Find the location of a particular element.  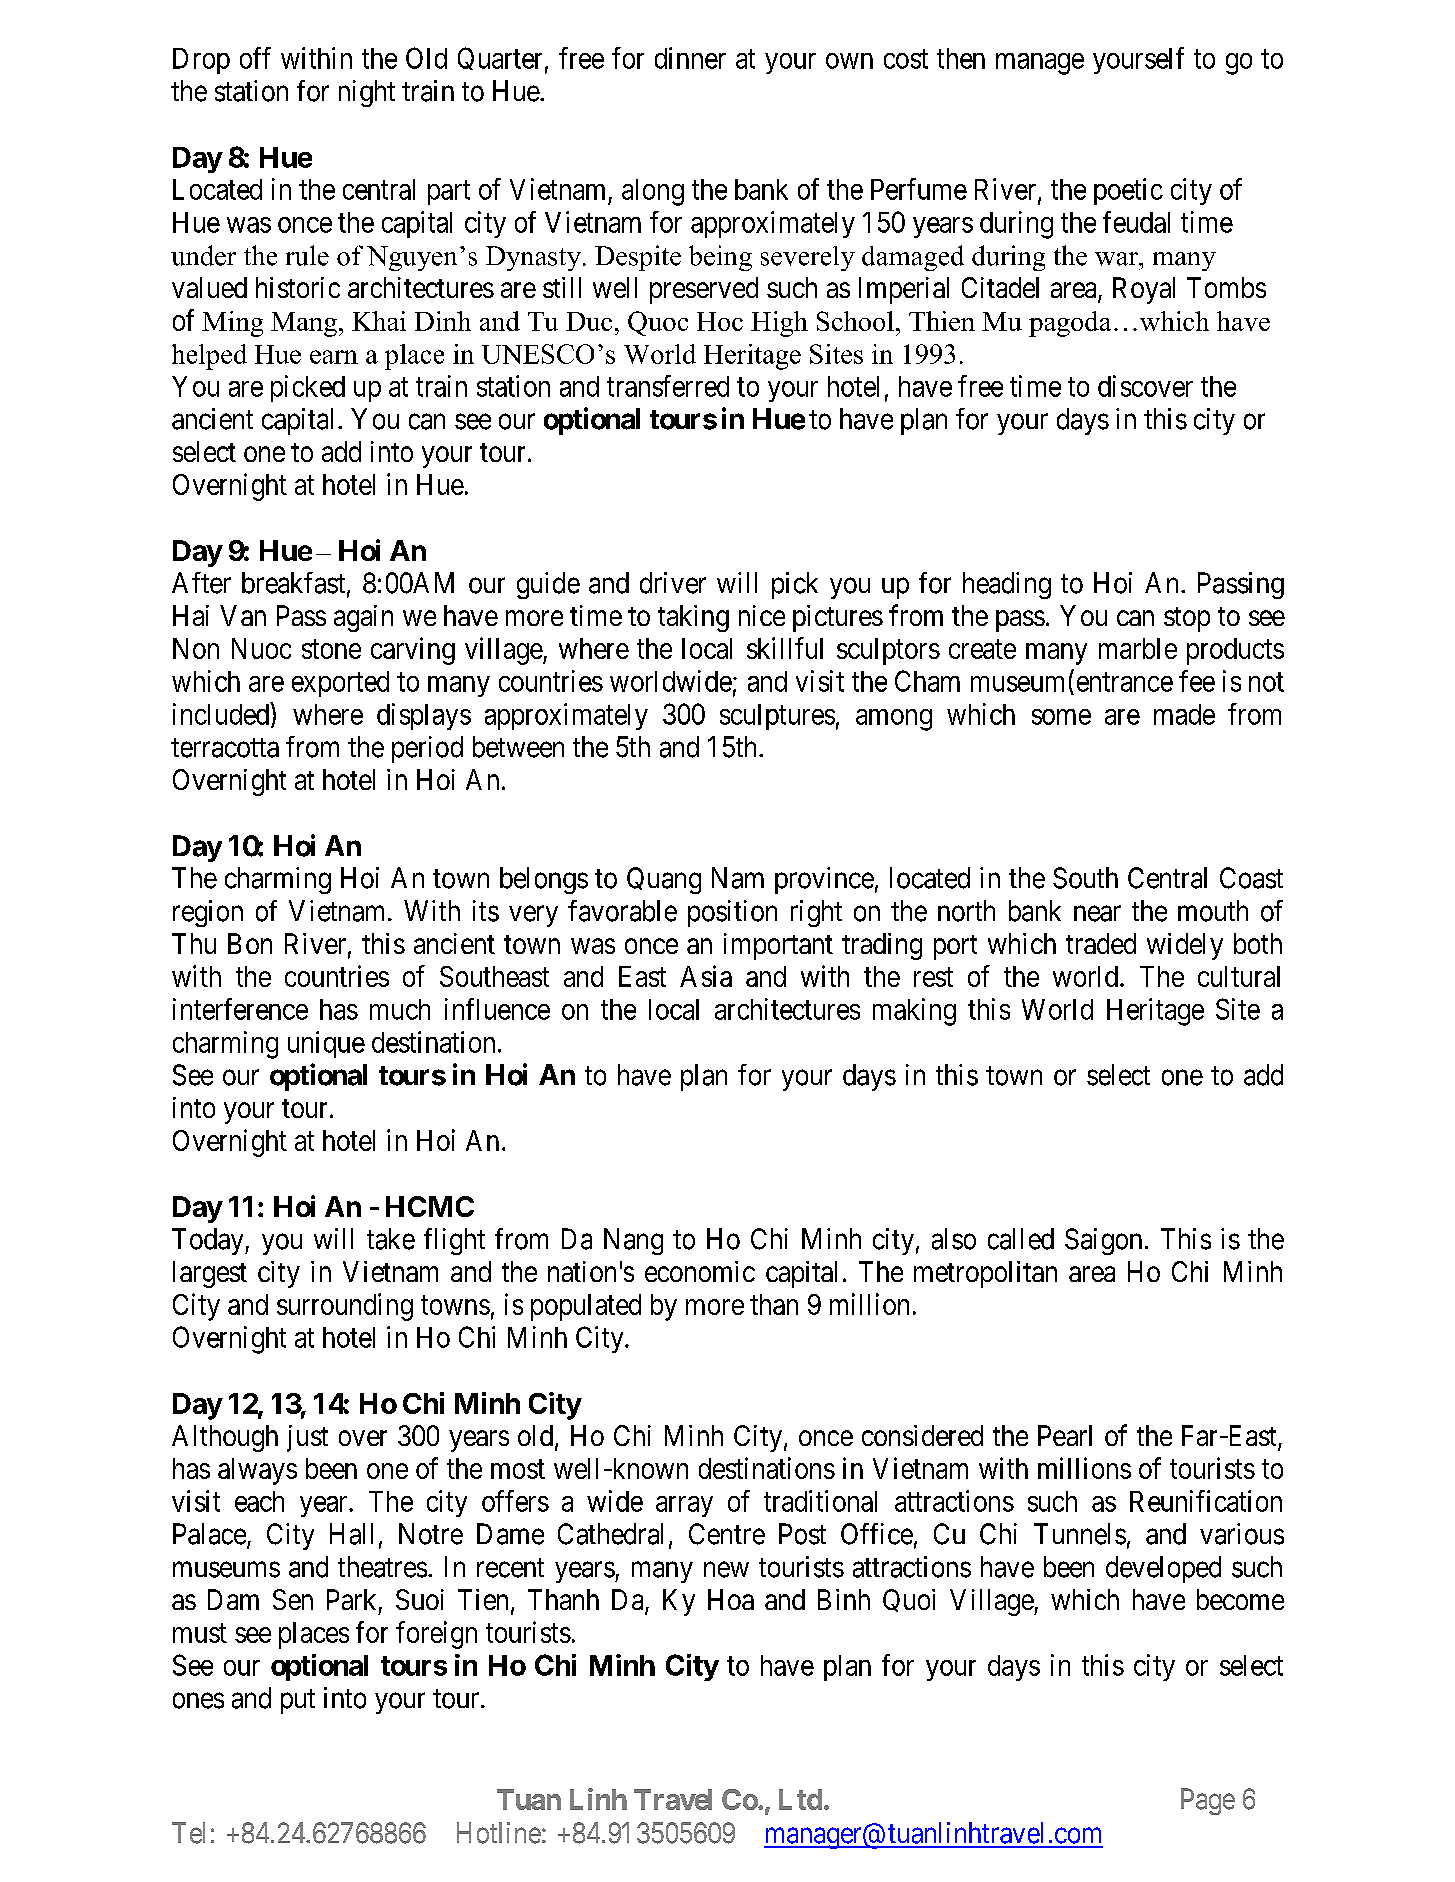

take is located at coordinates (391, 1239).
